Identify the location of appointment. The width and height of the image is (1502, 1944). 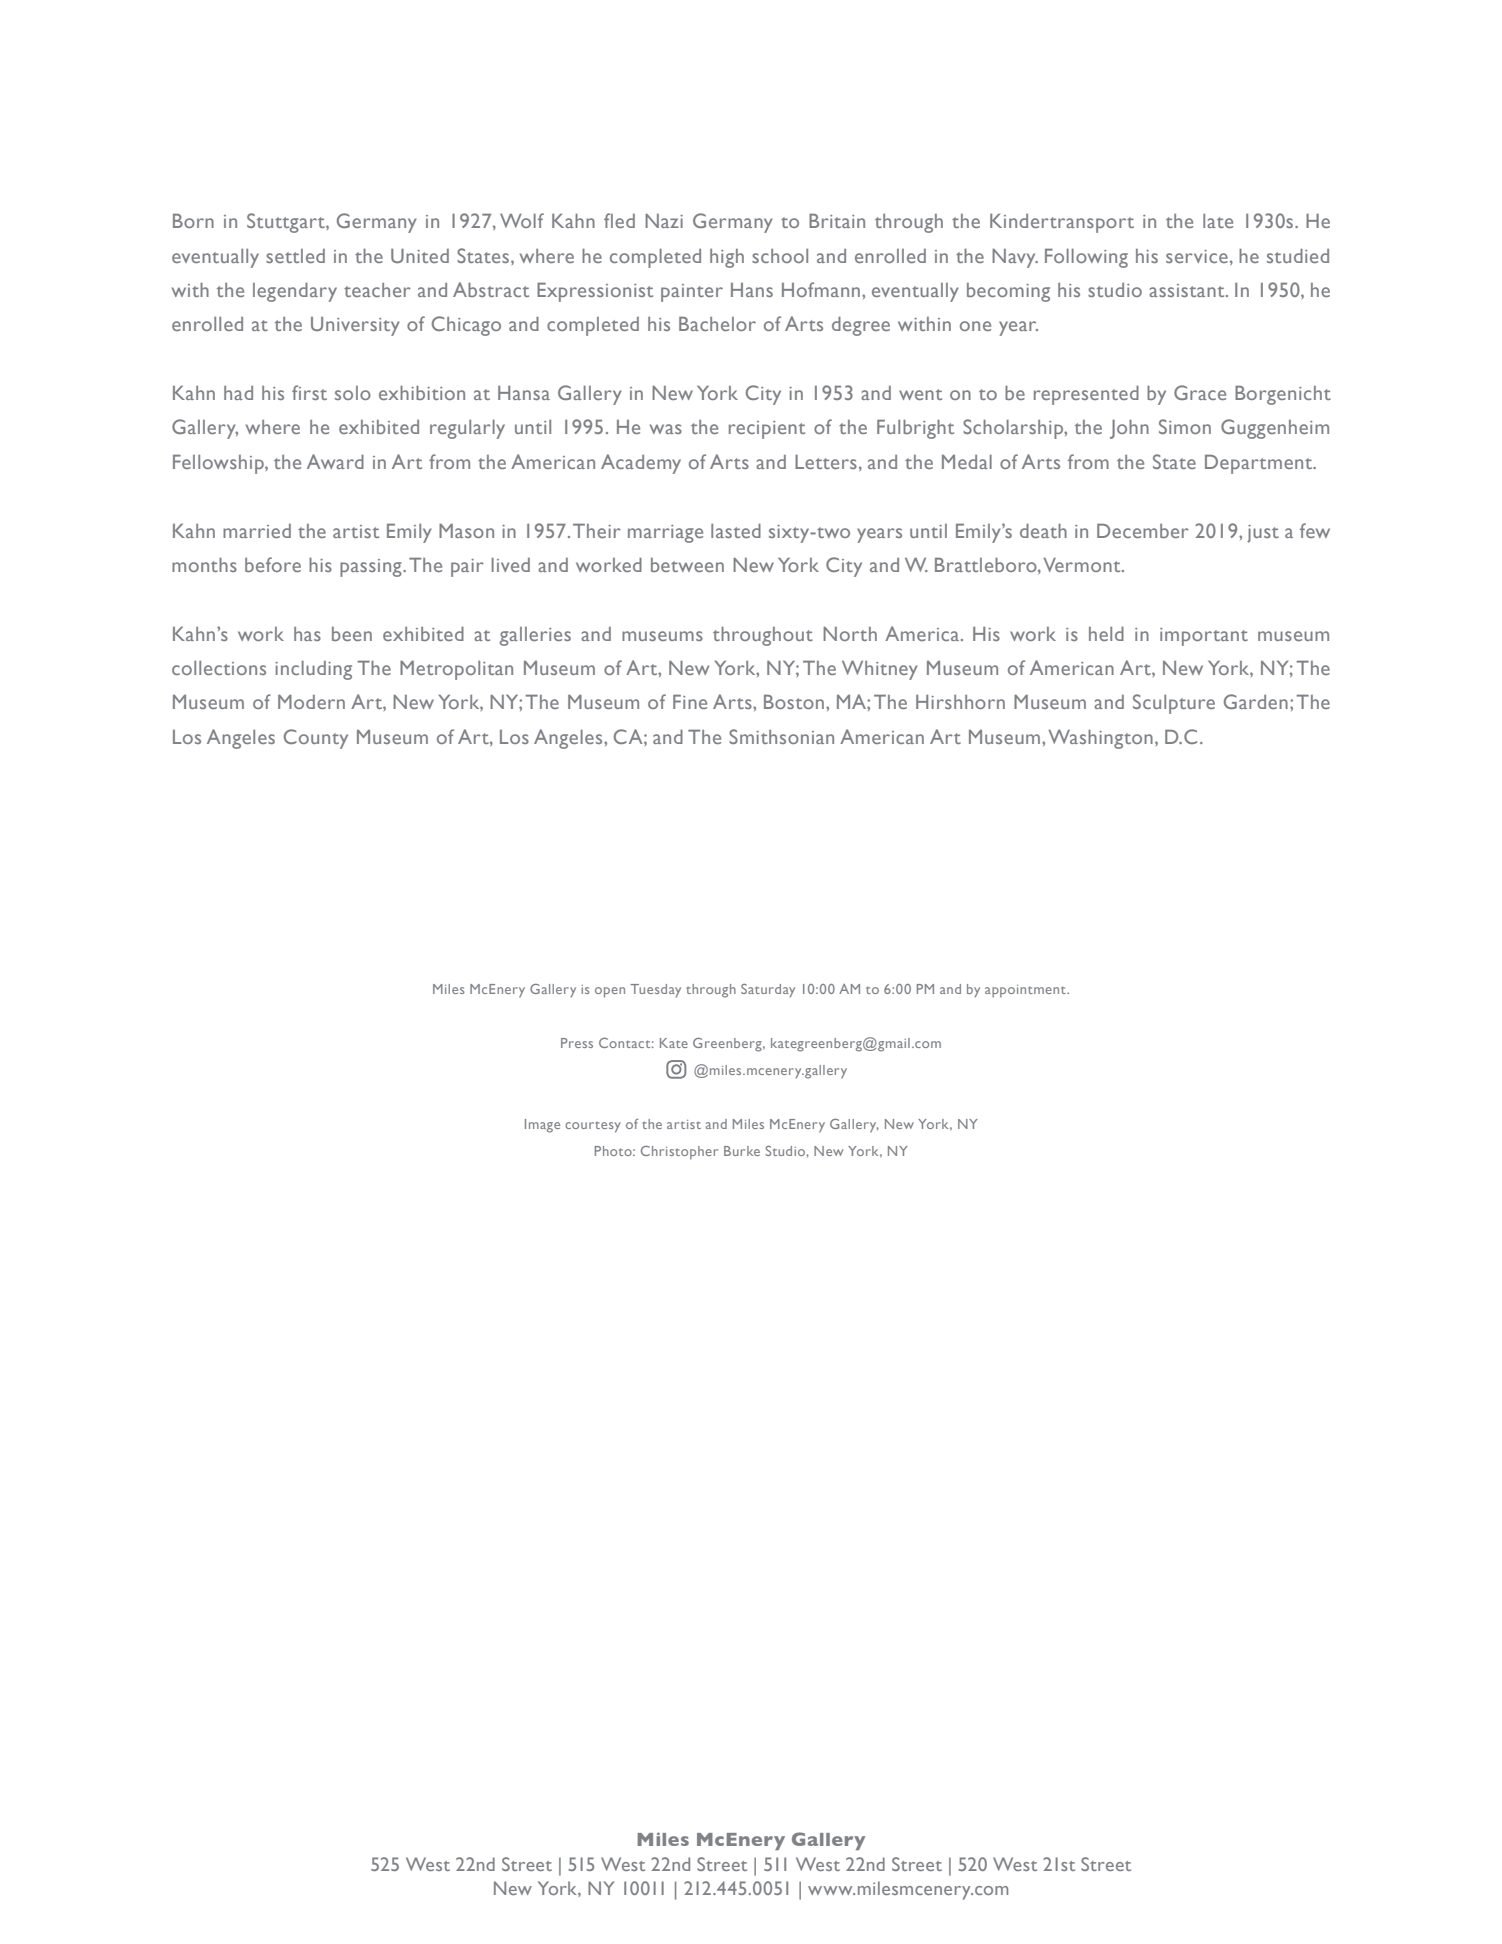
(1026, 991).
